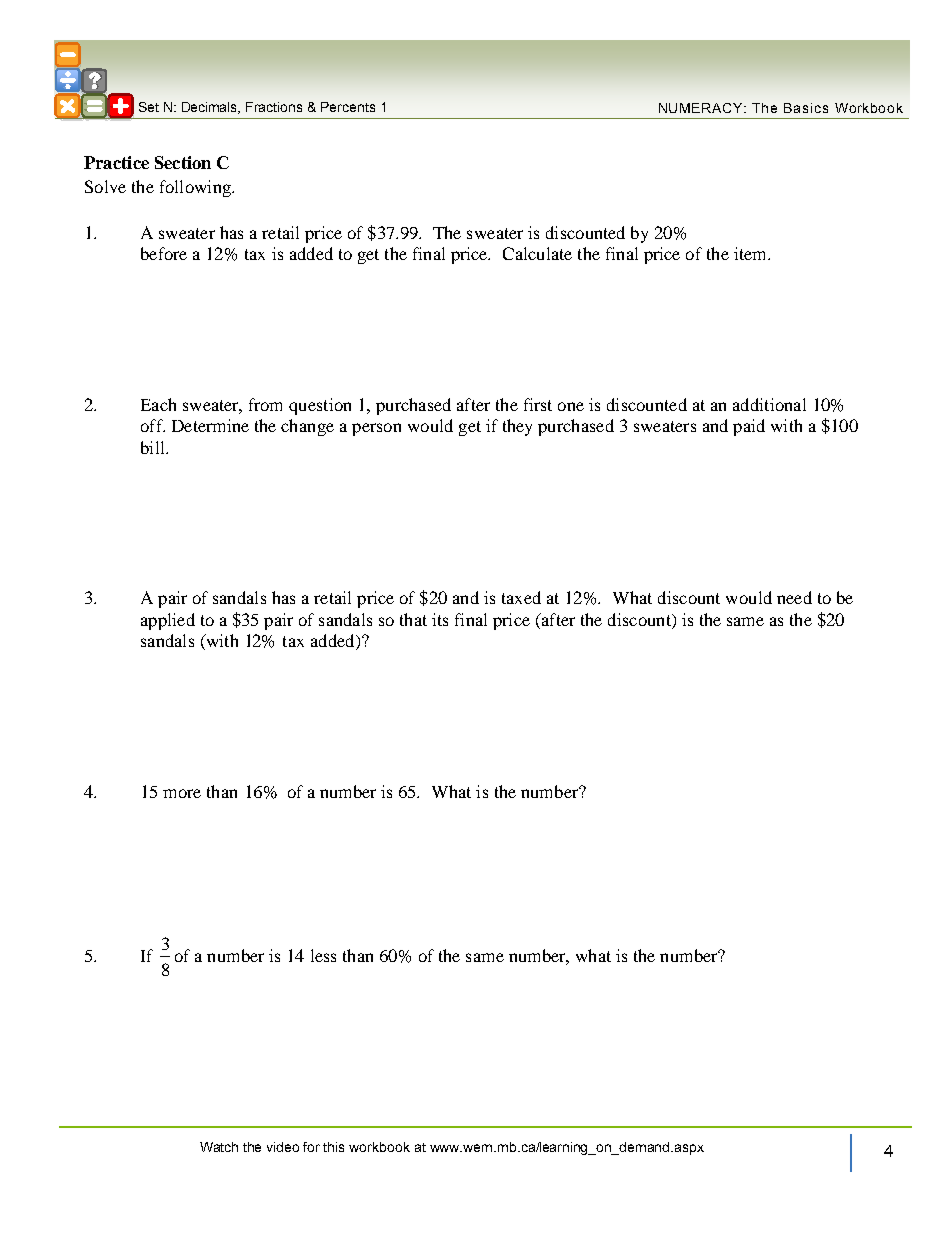 The image size is (952, 1233). I want to click on bill, so click(154, 447).
